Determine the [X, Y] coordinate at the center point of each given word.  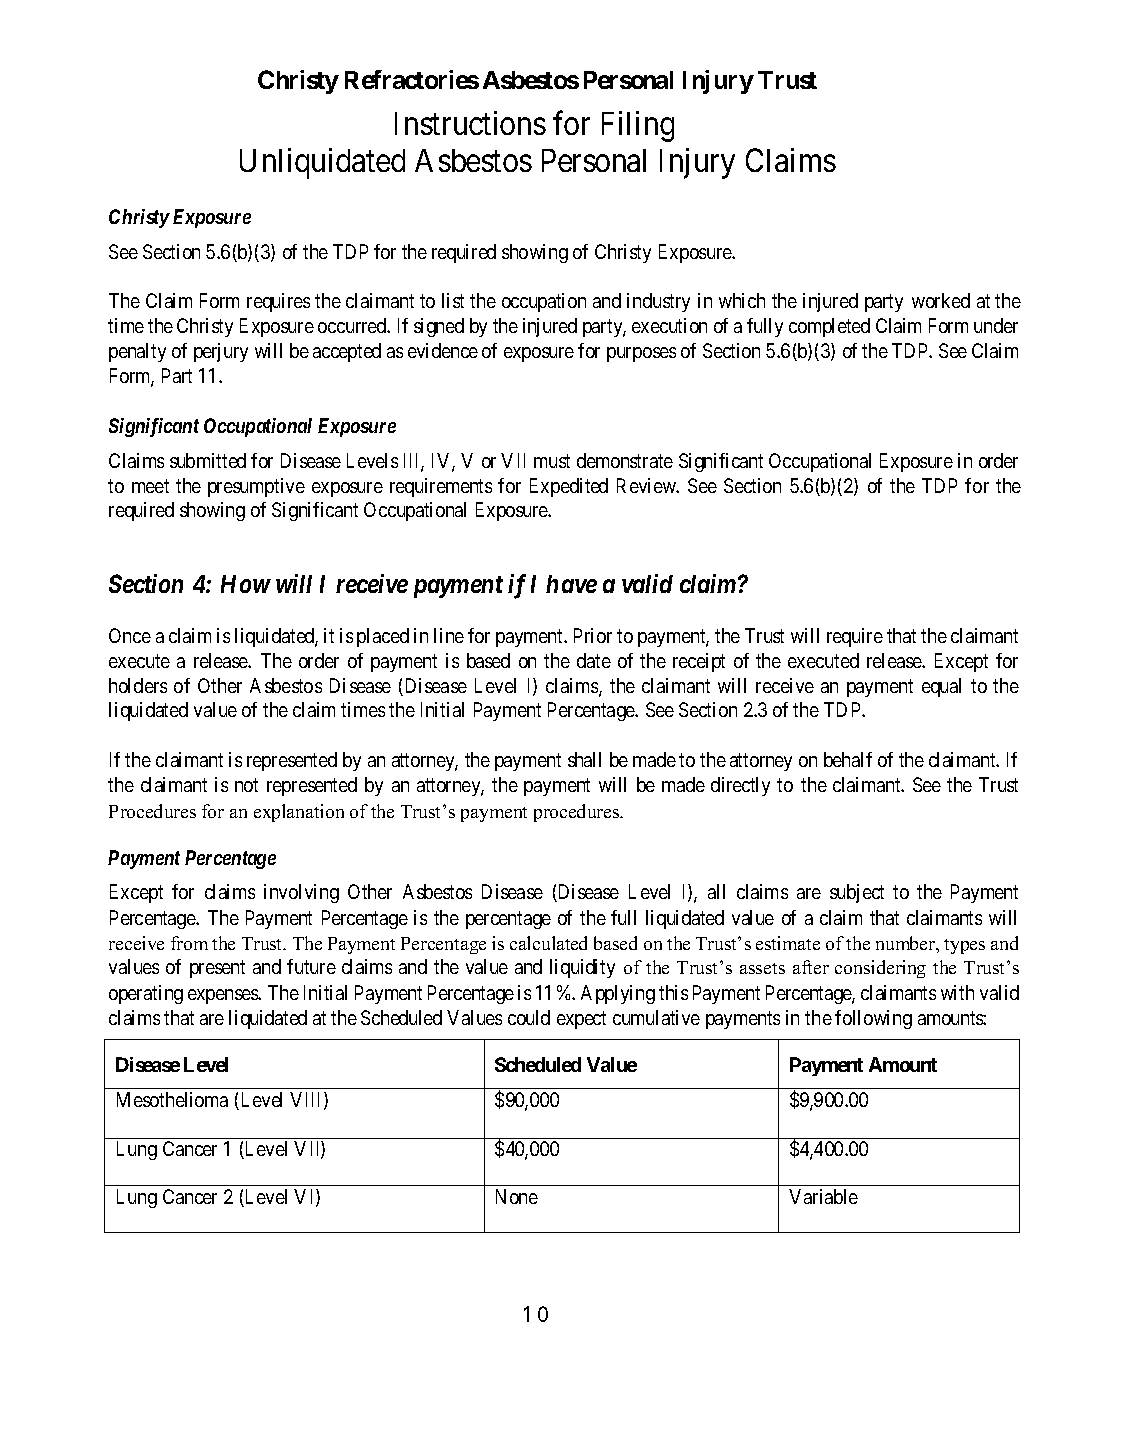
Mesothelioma [172, 1099]
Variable [823, 1196]
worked [941, 300]
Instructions [470, 123]
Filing [638, 126]
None [517, 1196]
